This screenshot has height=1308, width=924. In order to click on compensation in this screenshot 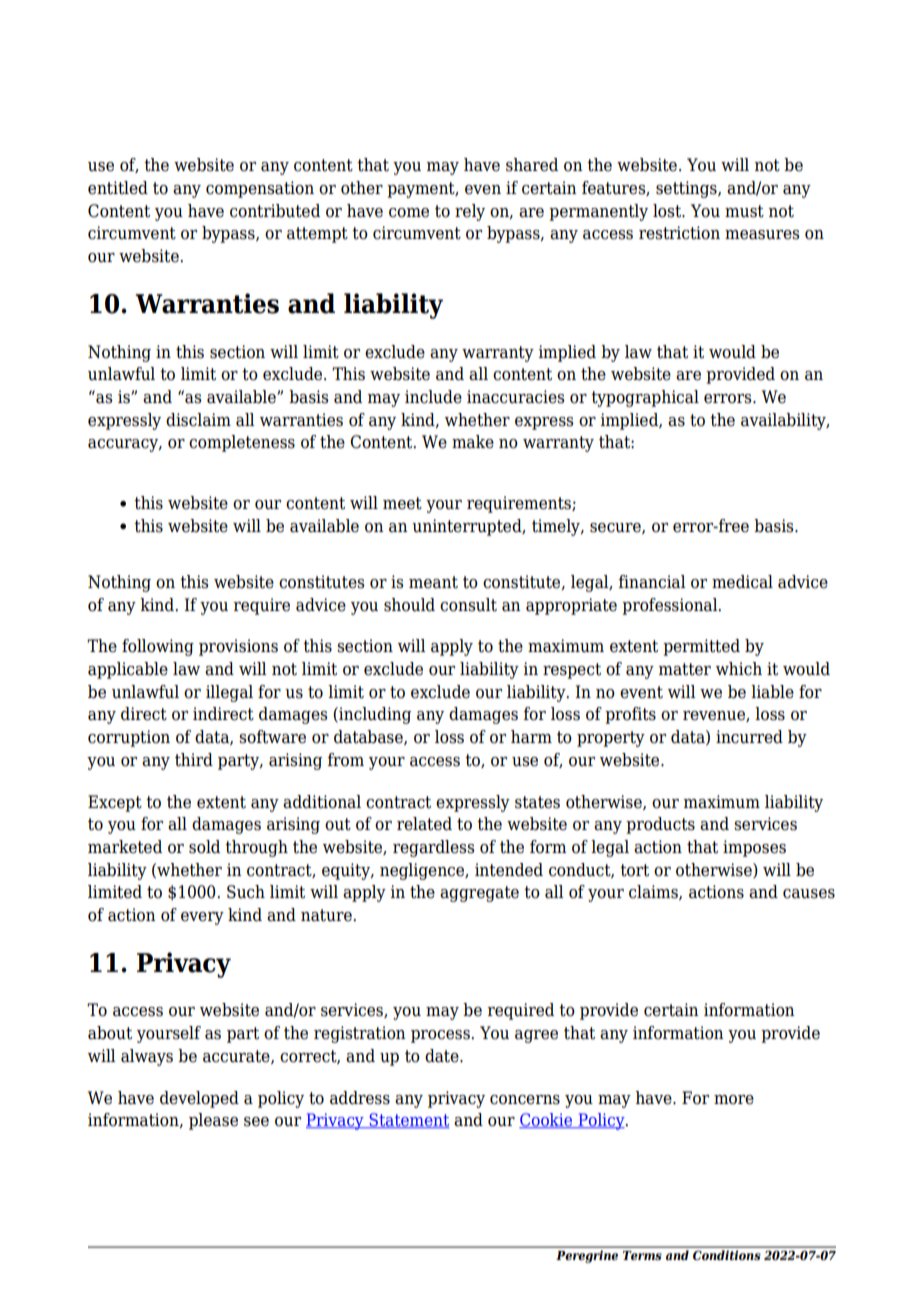, I will do `click(260, 189)`.
